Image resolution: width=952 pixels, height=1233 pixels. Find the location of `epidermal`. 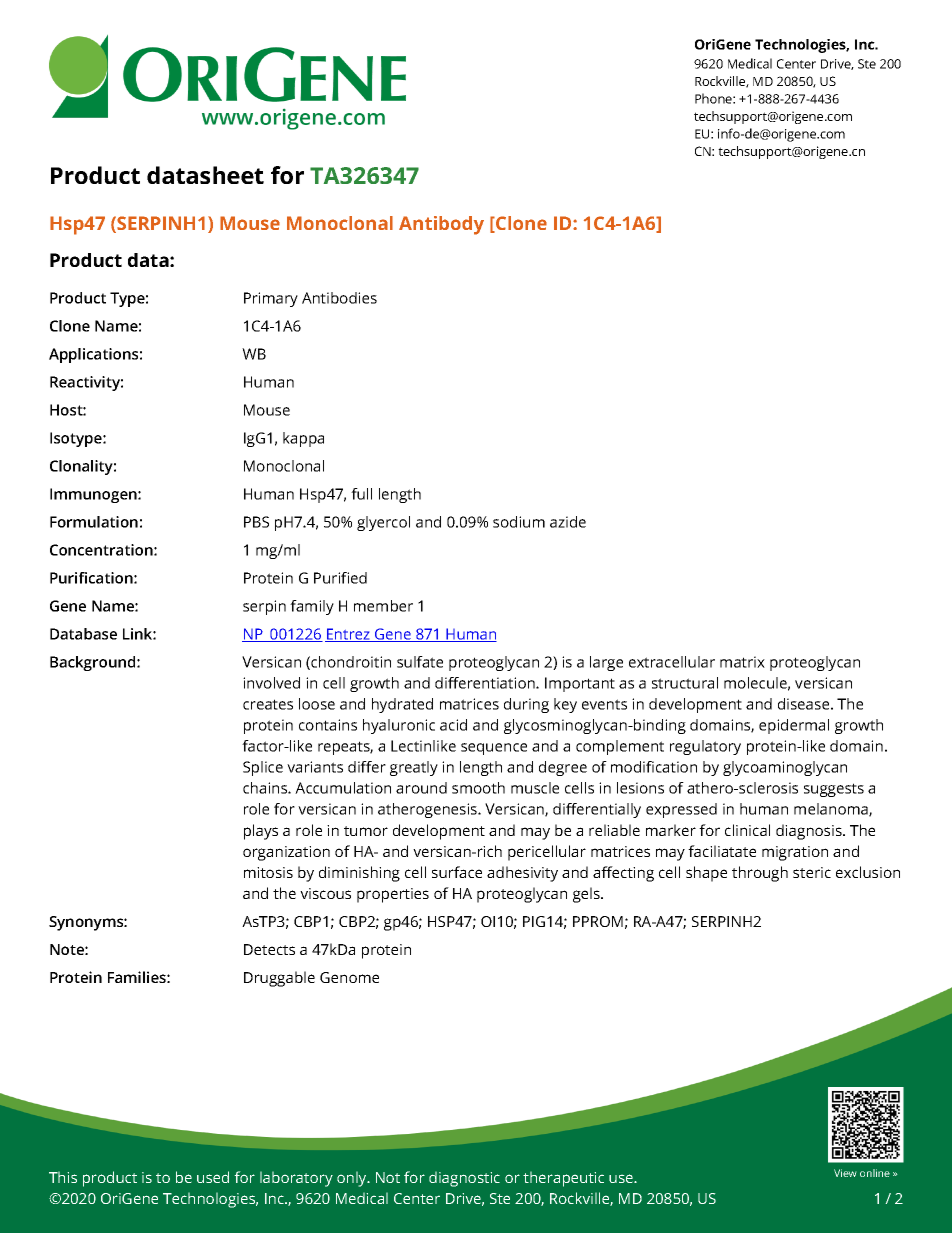

epidermal is located at coordinates (794, 726).
